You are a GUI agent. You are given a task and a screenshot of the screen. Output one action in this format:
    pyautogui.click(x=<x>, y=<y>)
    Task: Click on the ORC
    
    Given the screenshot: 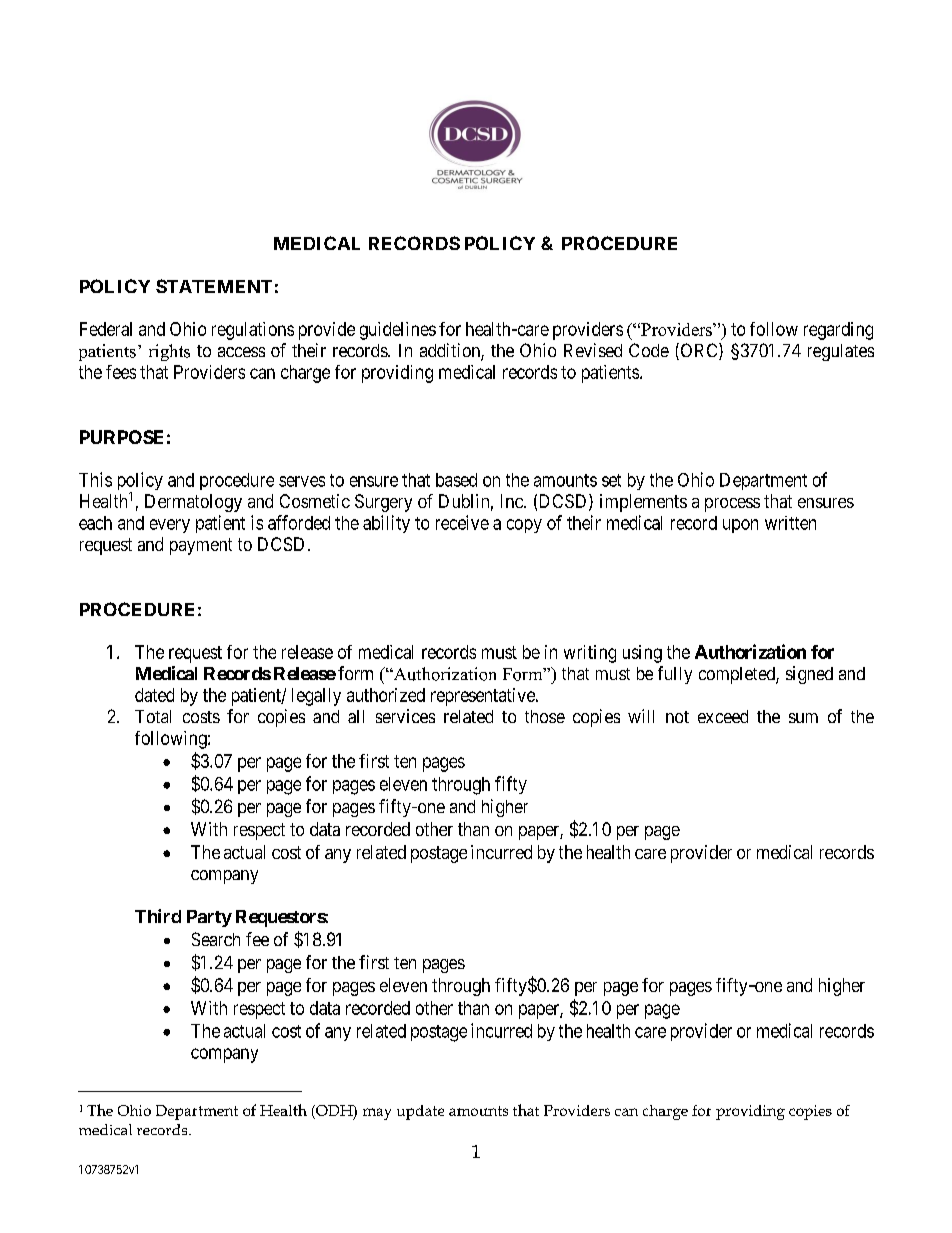 What is the action you would take?
    pyautogui.click(x=699, y=351)
